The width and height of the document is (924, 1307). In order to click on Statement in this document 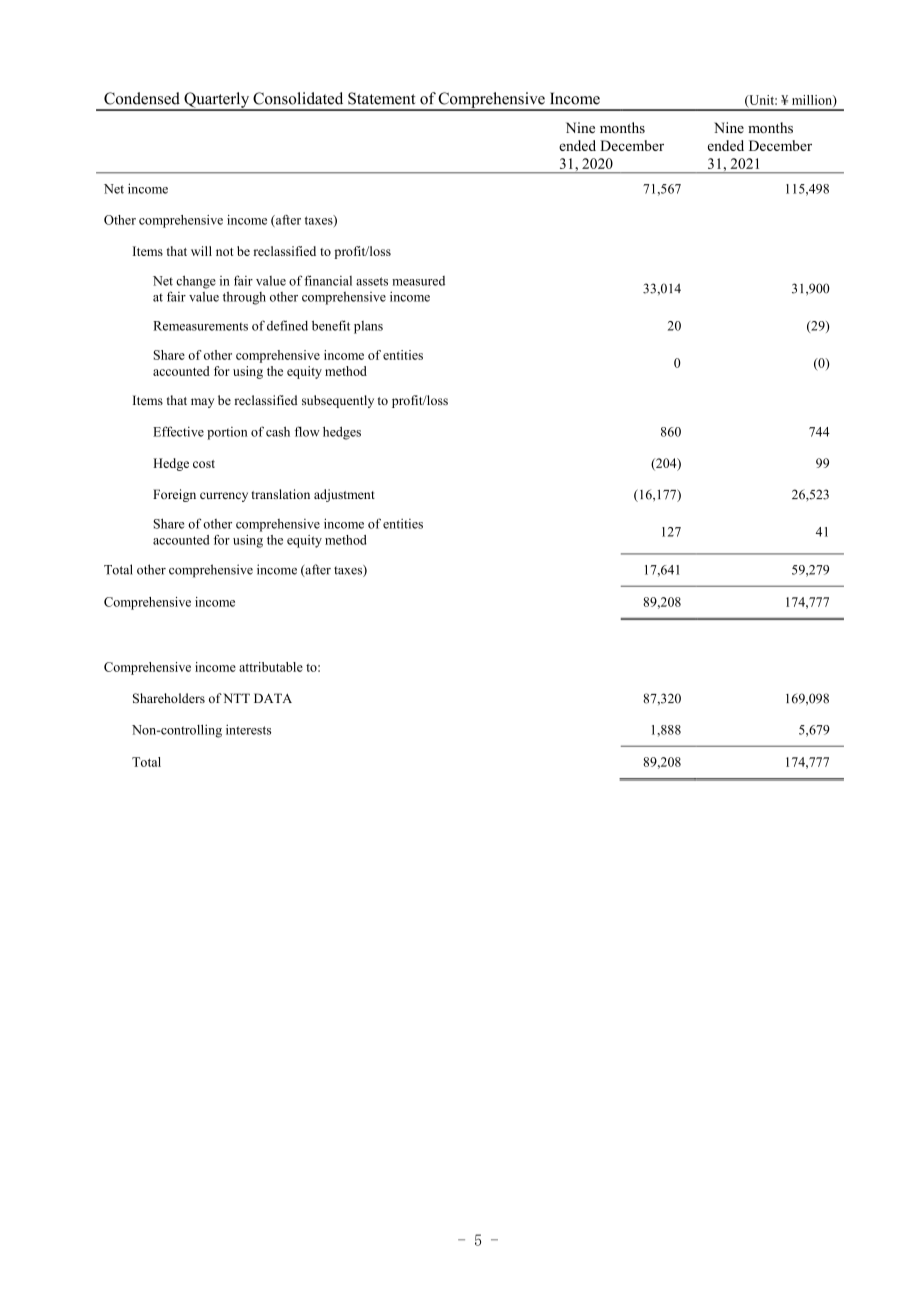, I will do `click(381, 98)`.
